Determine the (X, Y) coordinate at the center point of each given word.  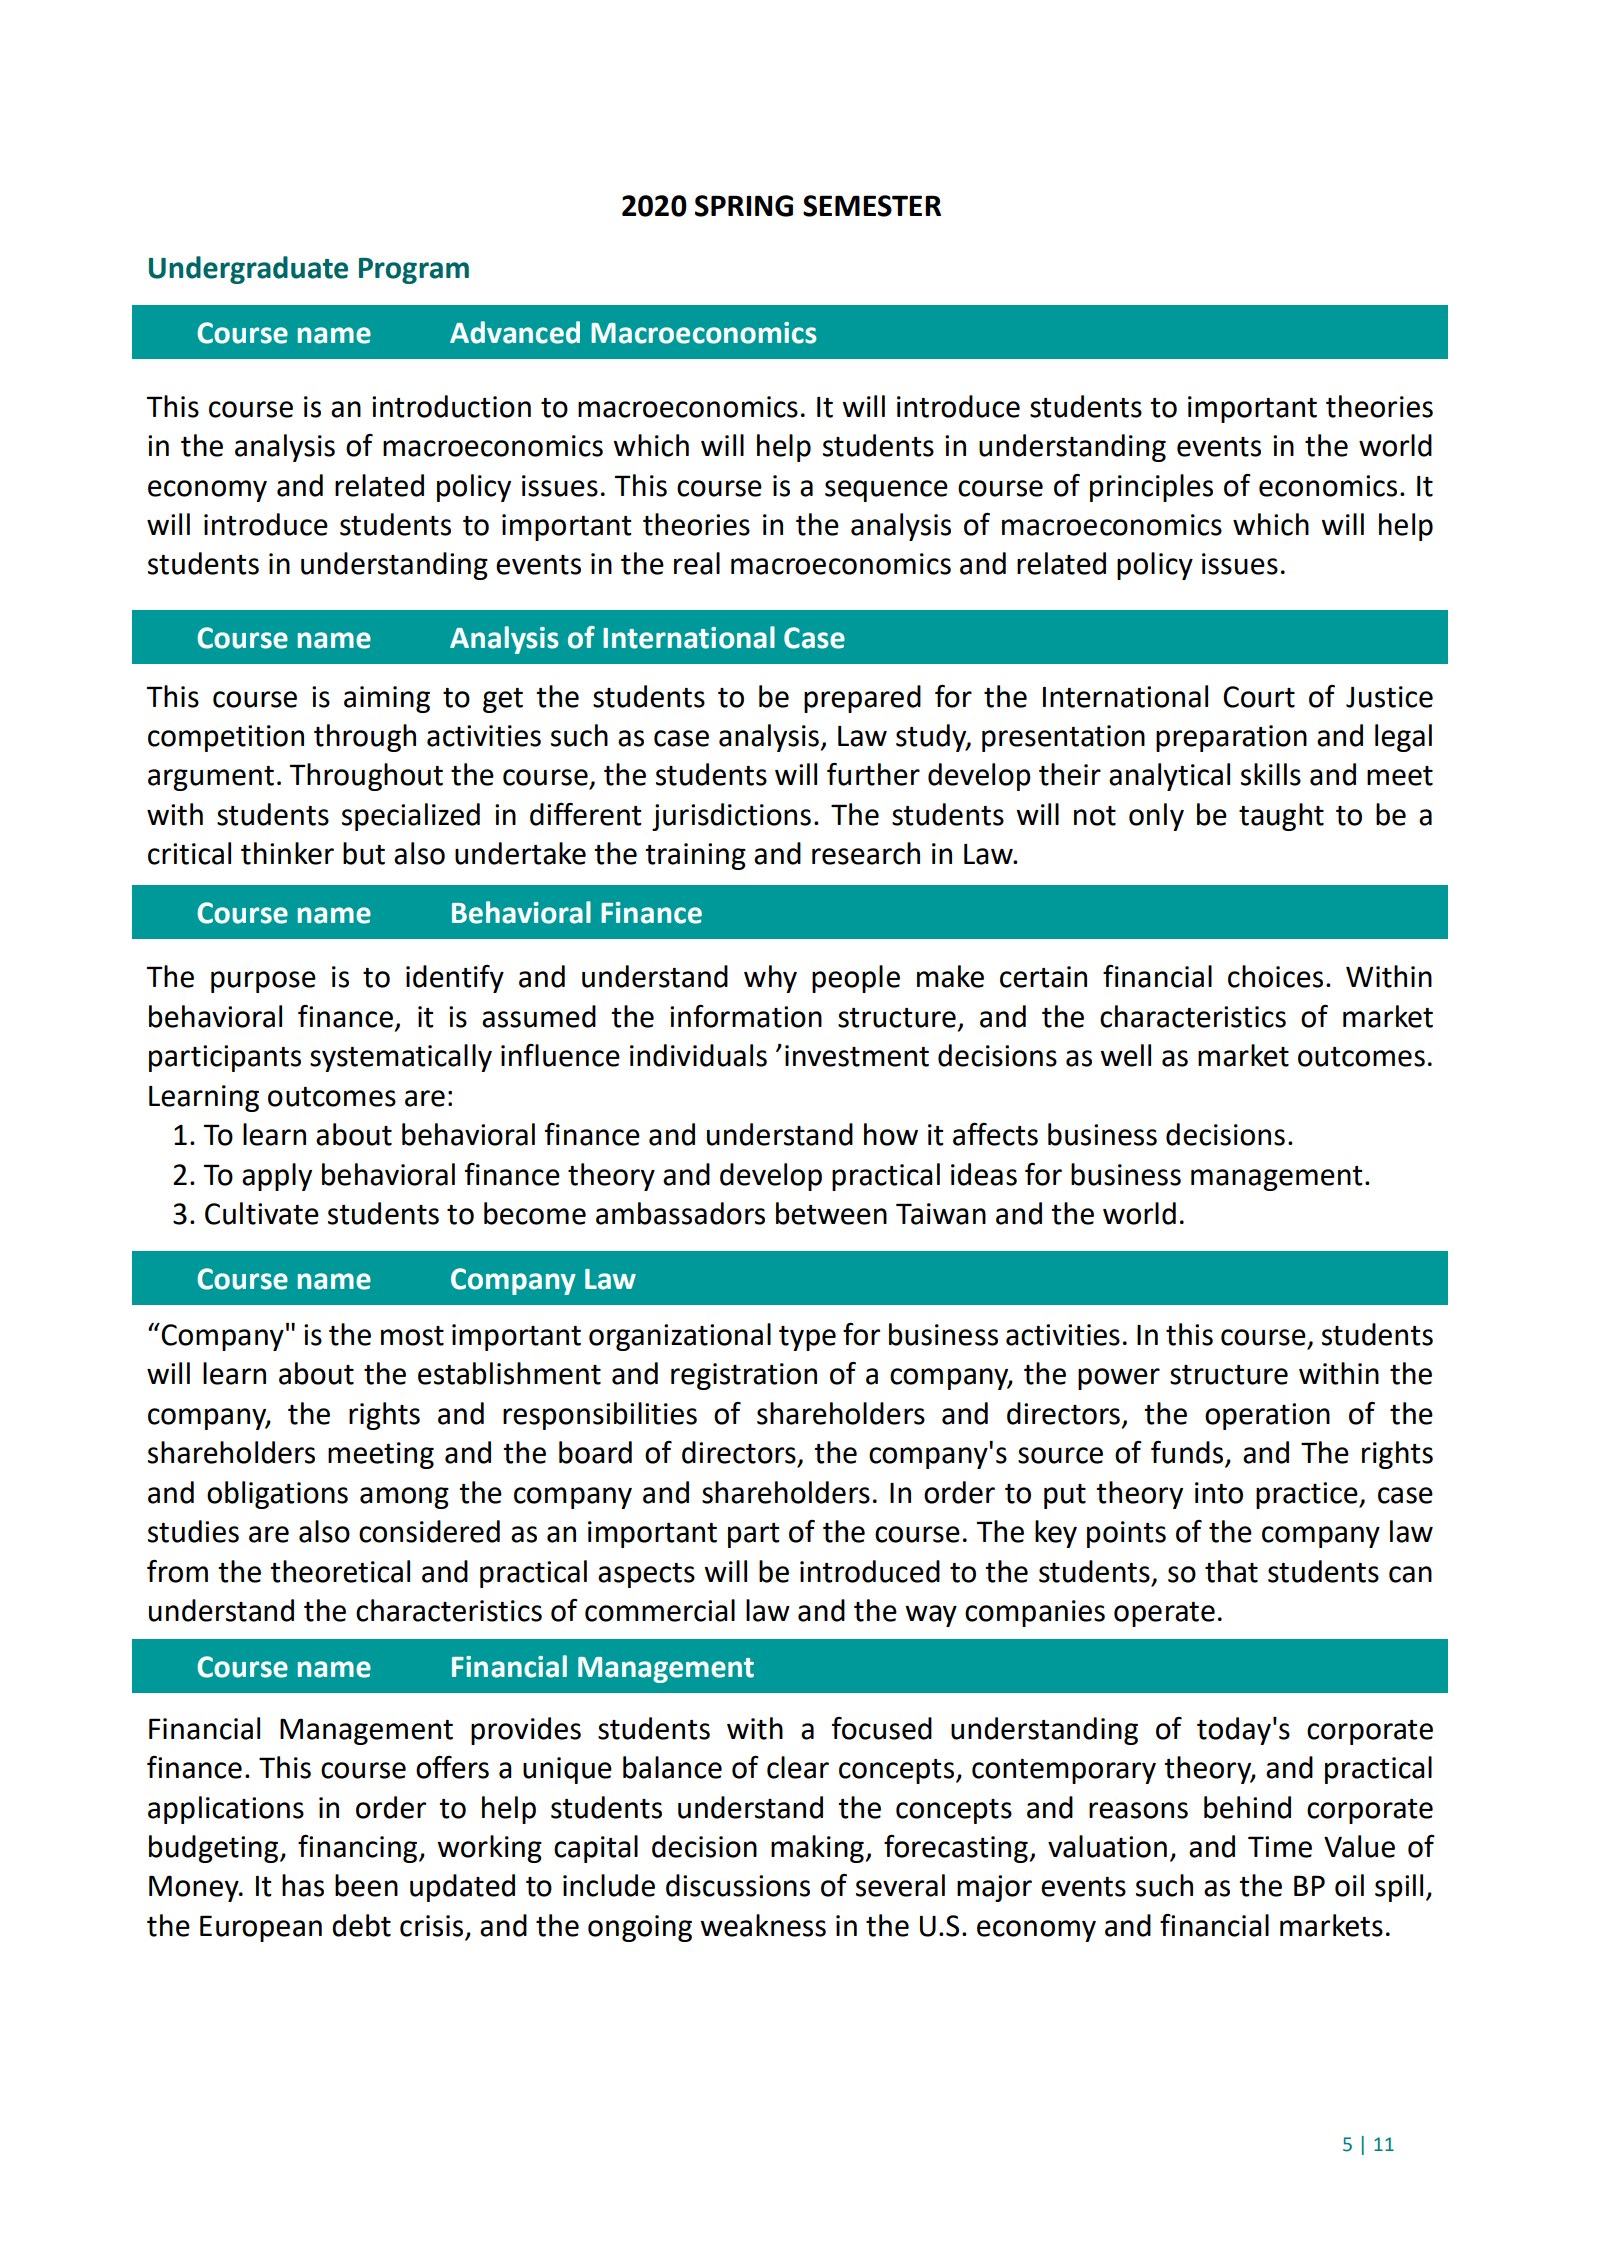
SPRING (744, 206)
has (303, 1885)
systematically (401, 1058)
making (817, 1849)
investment (857, 1056)
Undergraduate (248, 270)
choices (1275, 976)
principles (1151, 488)
